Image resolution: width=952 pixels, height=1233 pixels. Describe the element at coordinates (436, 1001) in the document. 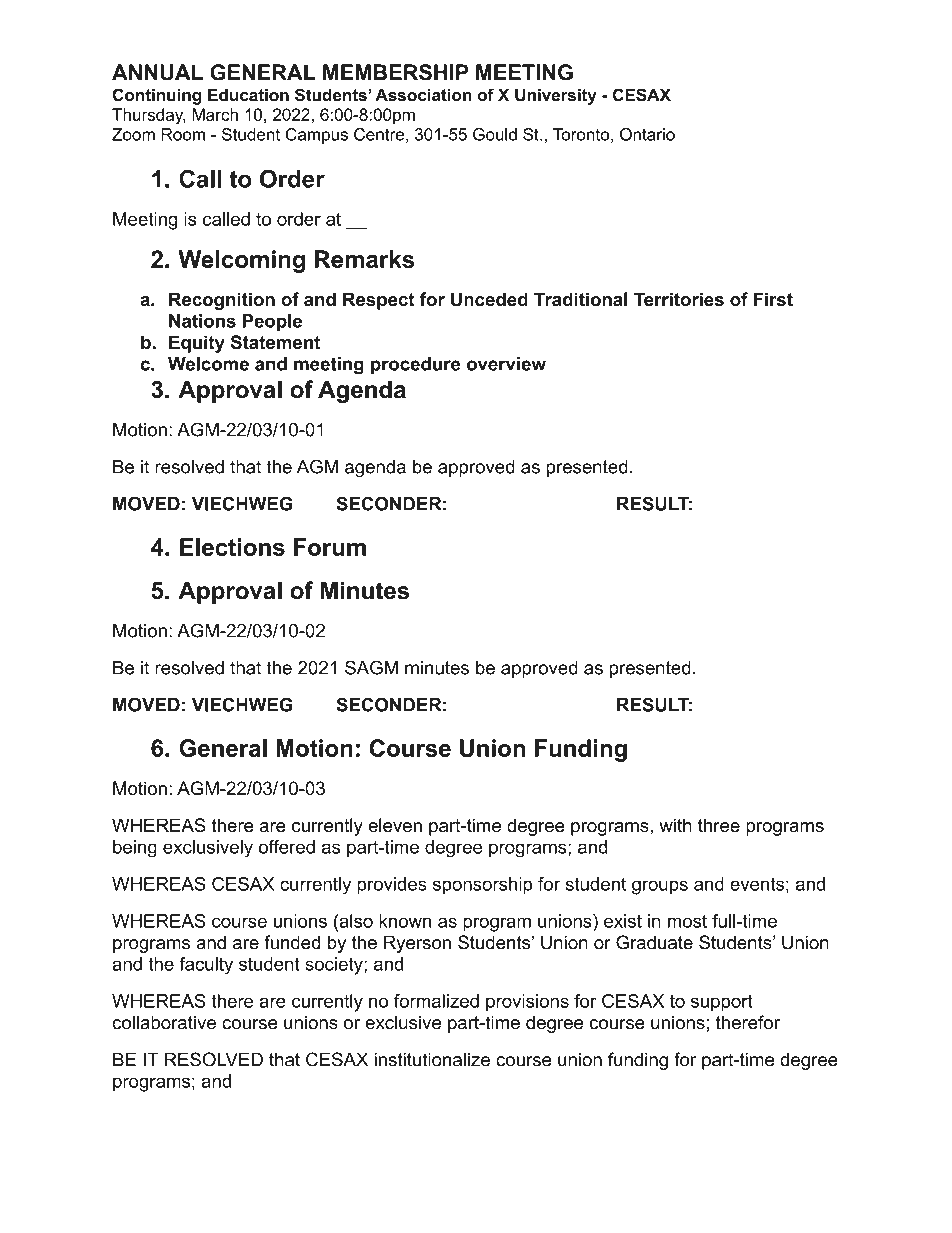

I see `formalized` at that location.
